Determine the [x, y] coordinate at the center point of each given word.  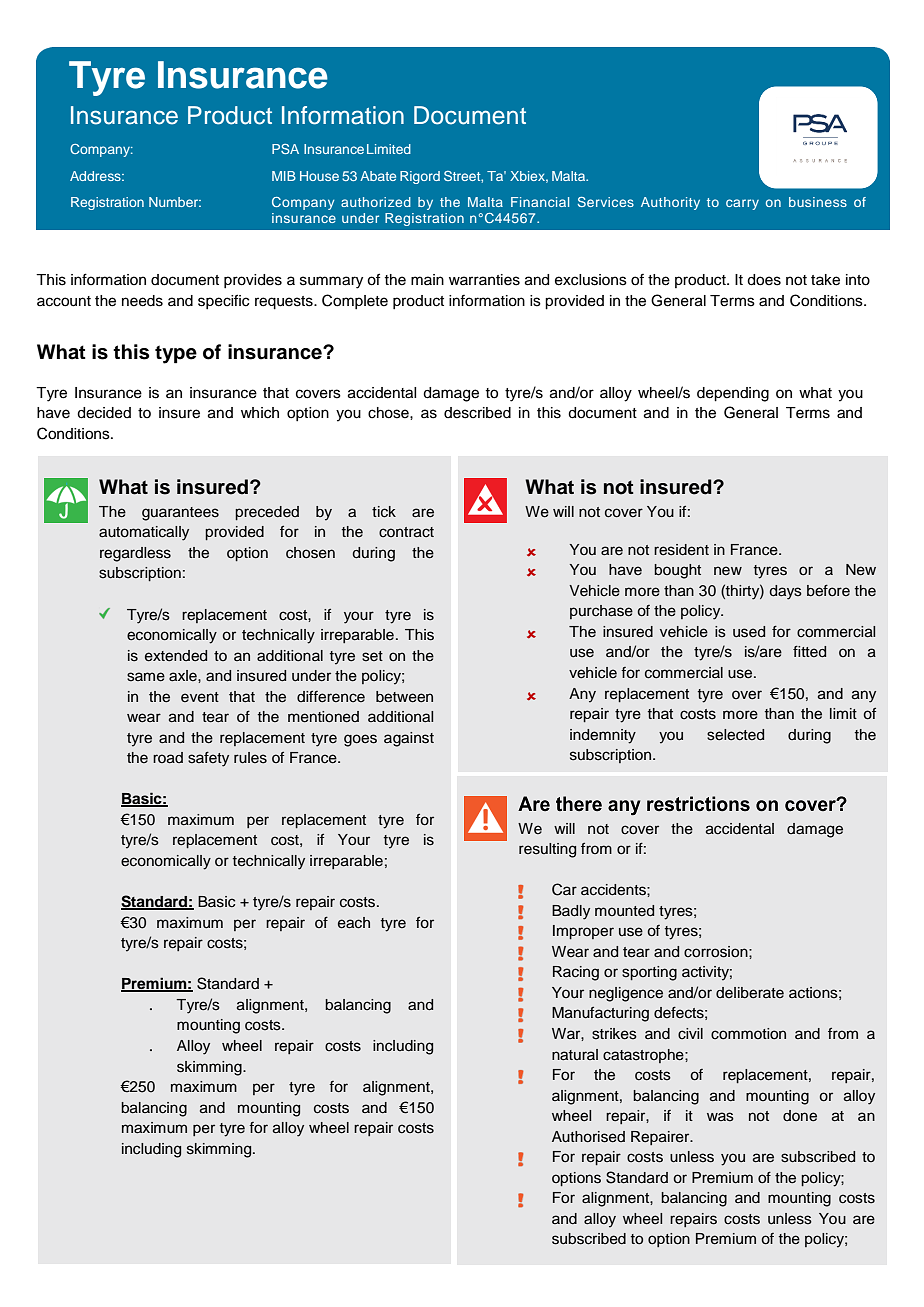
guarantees [180, 514]
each [354, 923]
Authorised [588, 1137]
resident [681, 550]
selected [735, 735]
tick [384, 512]
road [168, 758]
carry [742, 204]
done [800, 1116]
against [409, 739]
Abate [378, 176]
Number [175, 202]
